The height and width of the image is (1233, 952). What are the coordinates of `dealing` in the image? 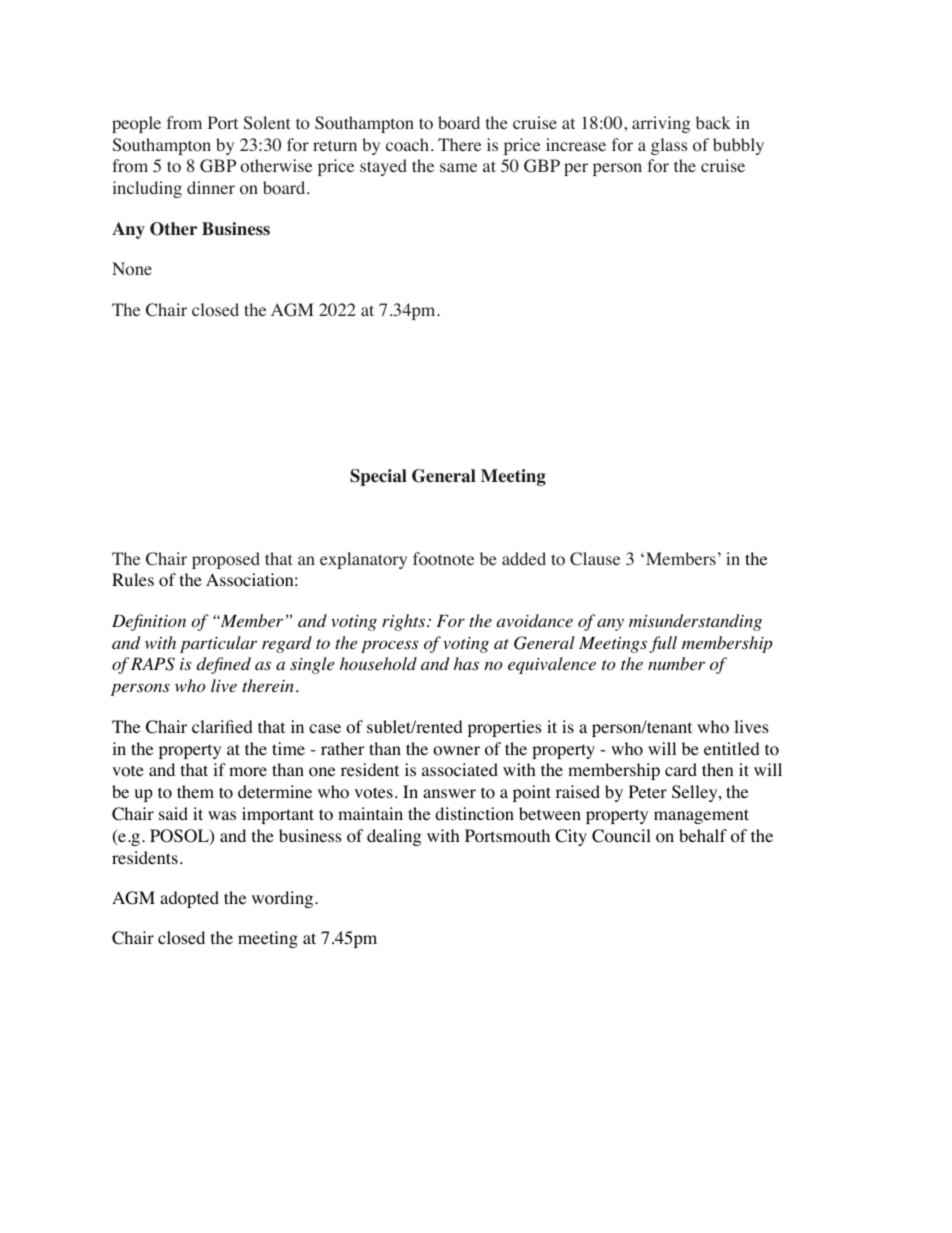 It's located at (394, 837).
